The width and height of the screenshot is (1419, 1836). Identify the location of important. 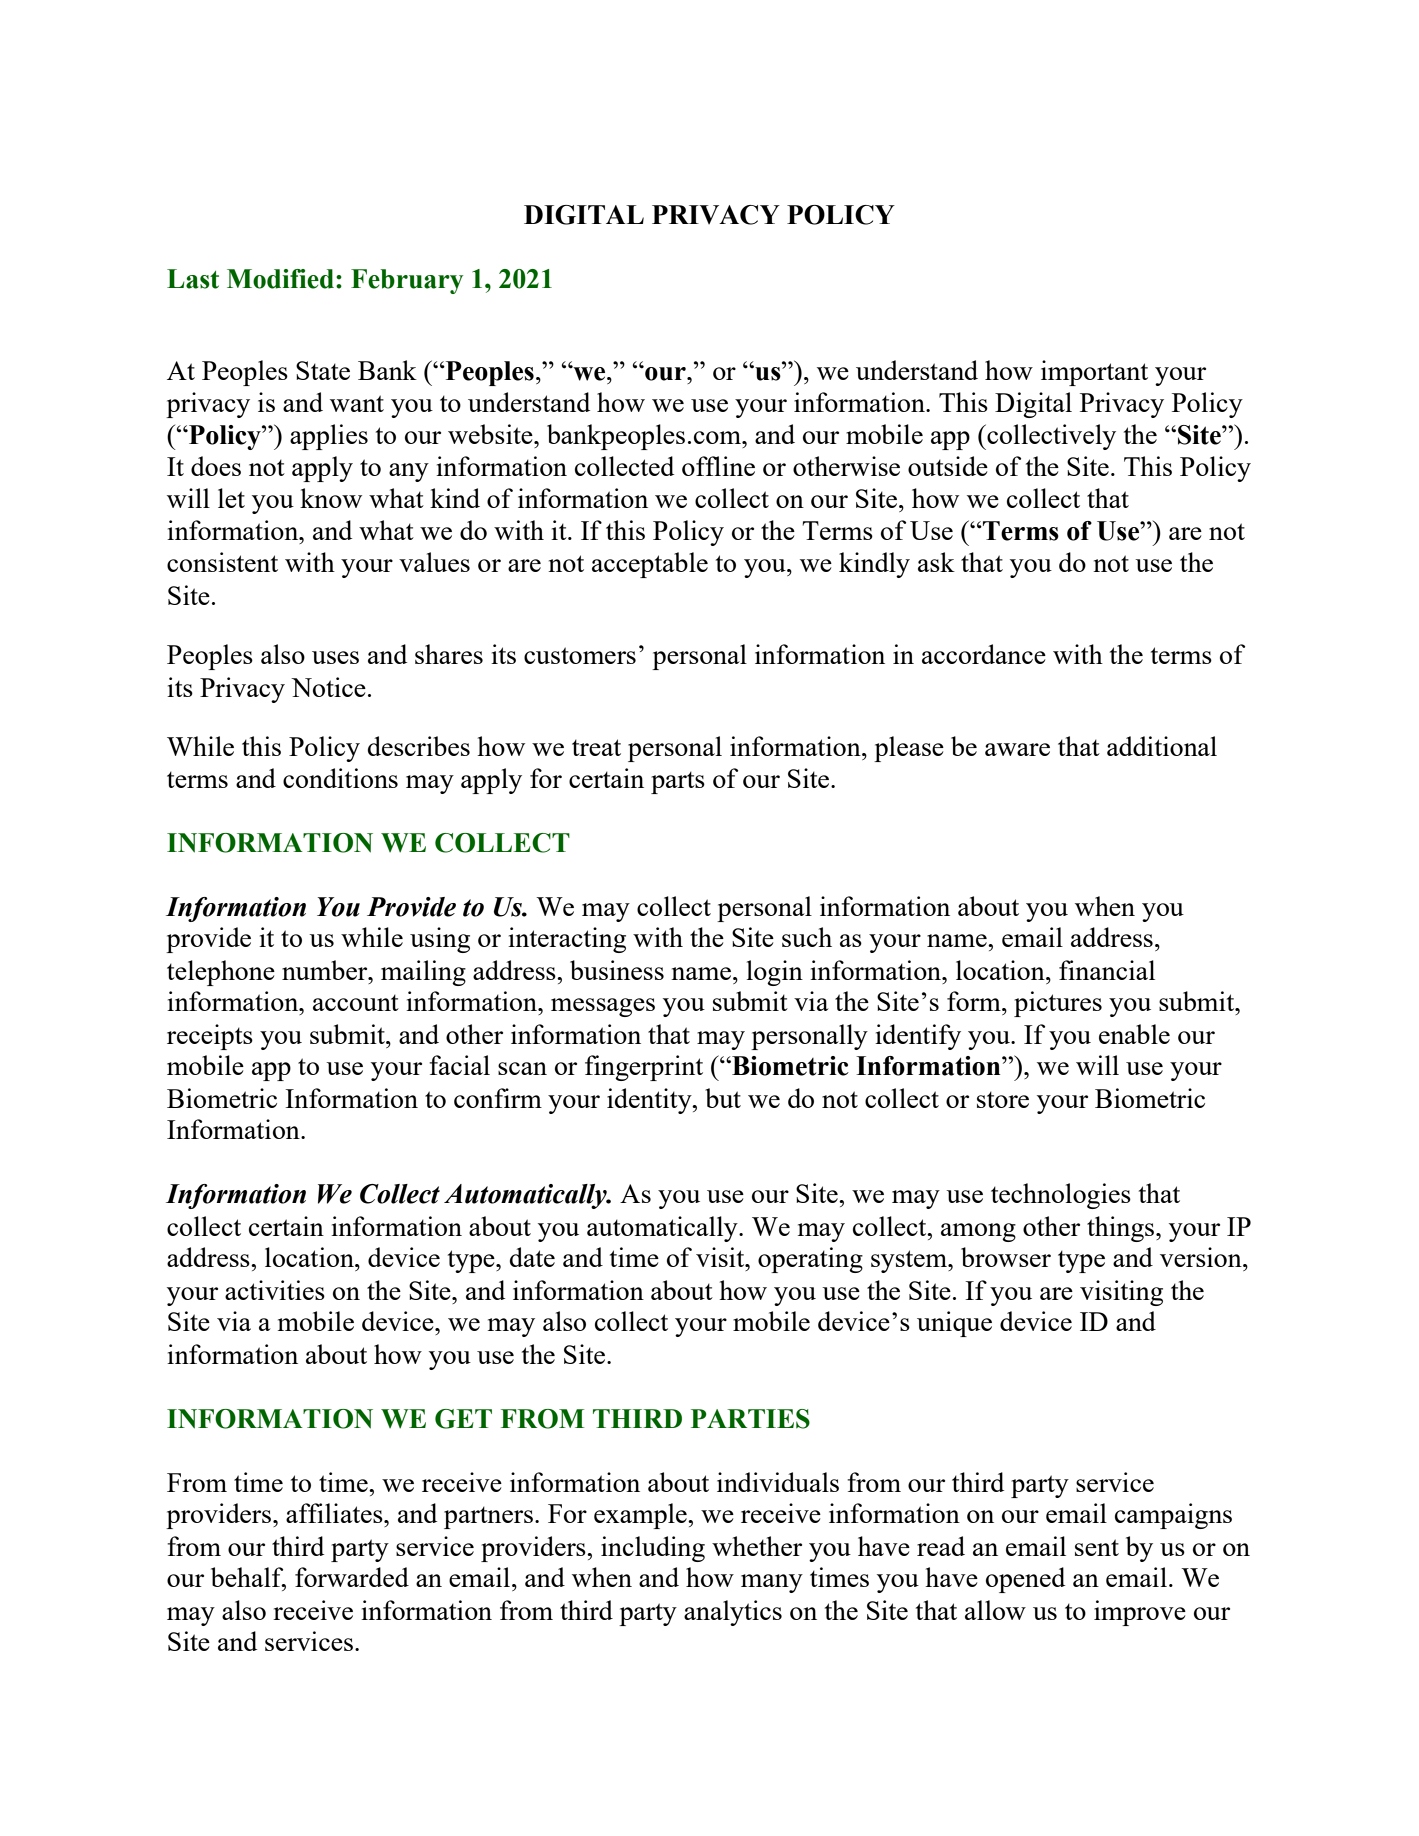
(1094, 373).
